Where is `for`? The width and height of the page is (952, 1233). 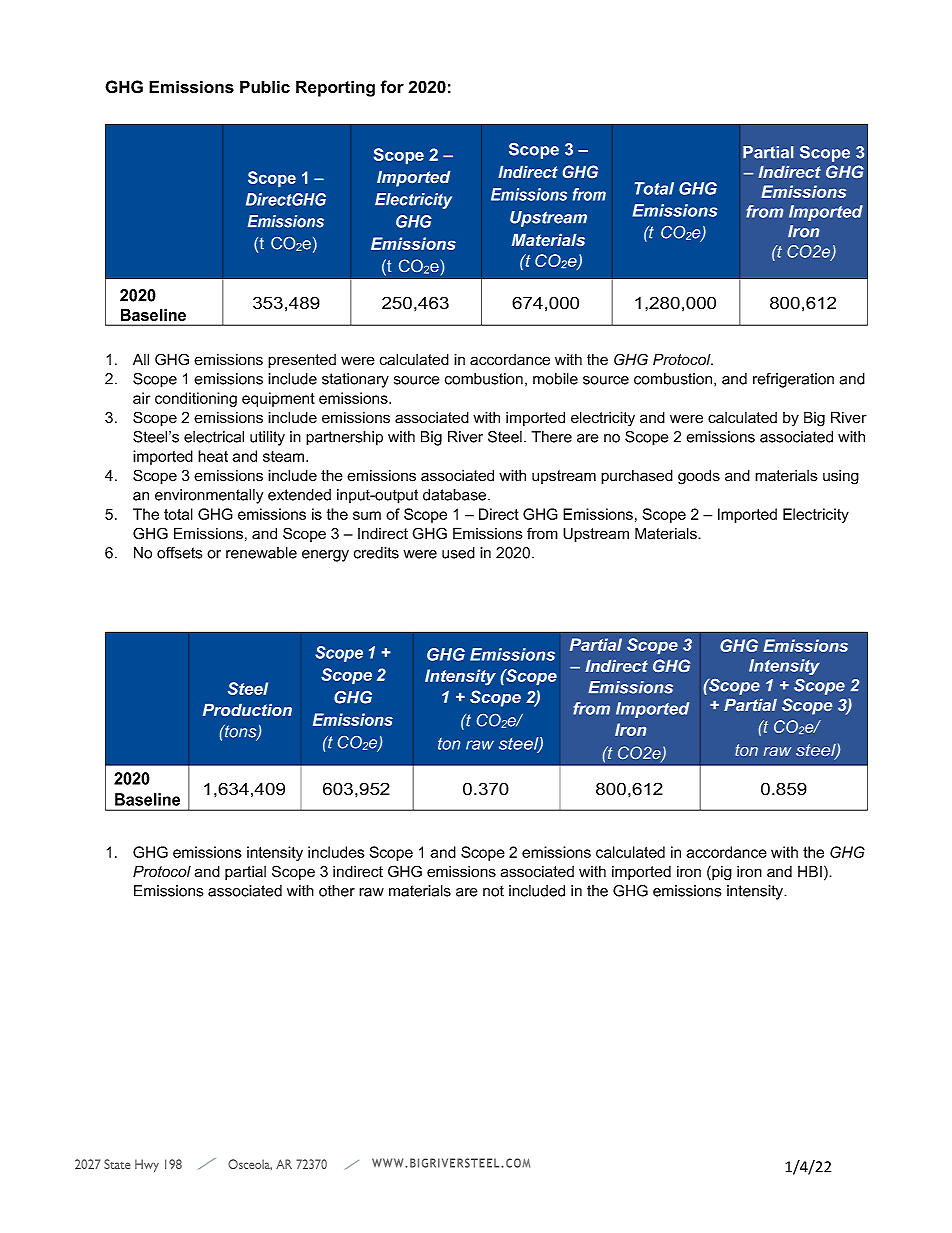
for is located at coordinates (392, 87).
